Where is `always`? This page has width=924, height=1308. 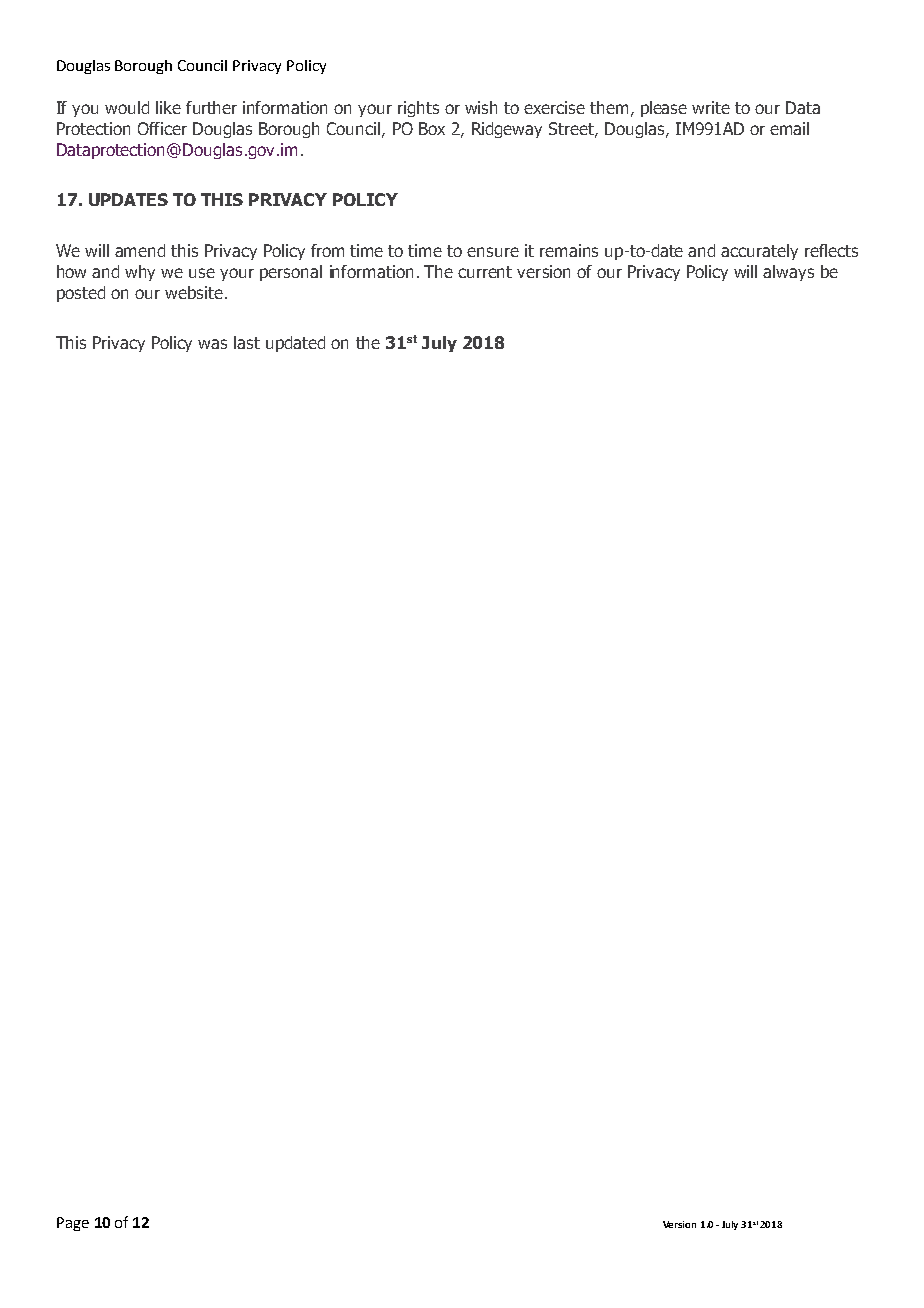 always is located at coordinates (788, 273).
